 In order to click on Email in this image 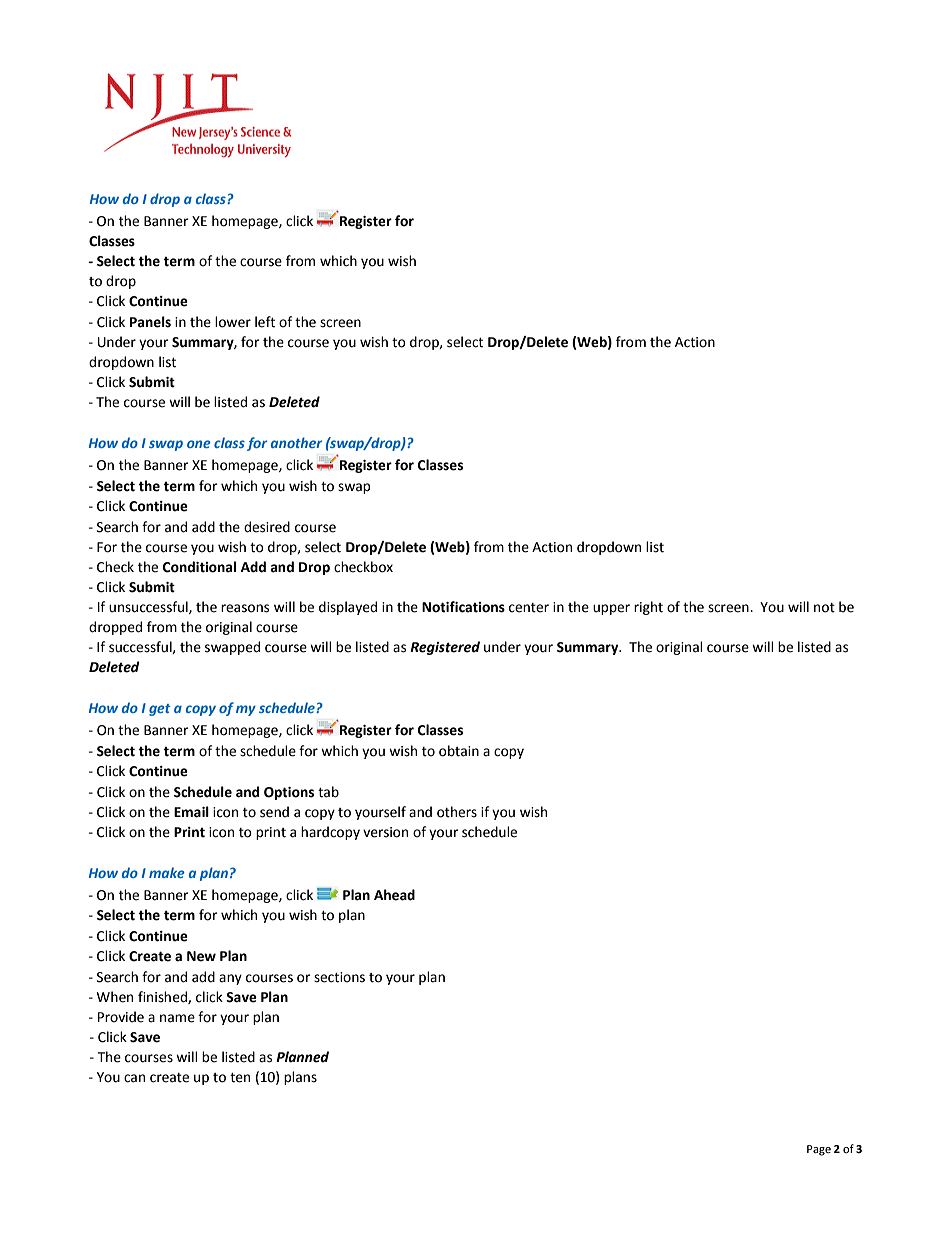, I will do `click(191, 812)`.
